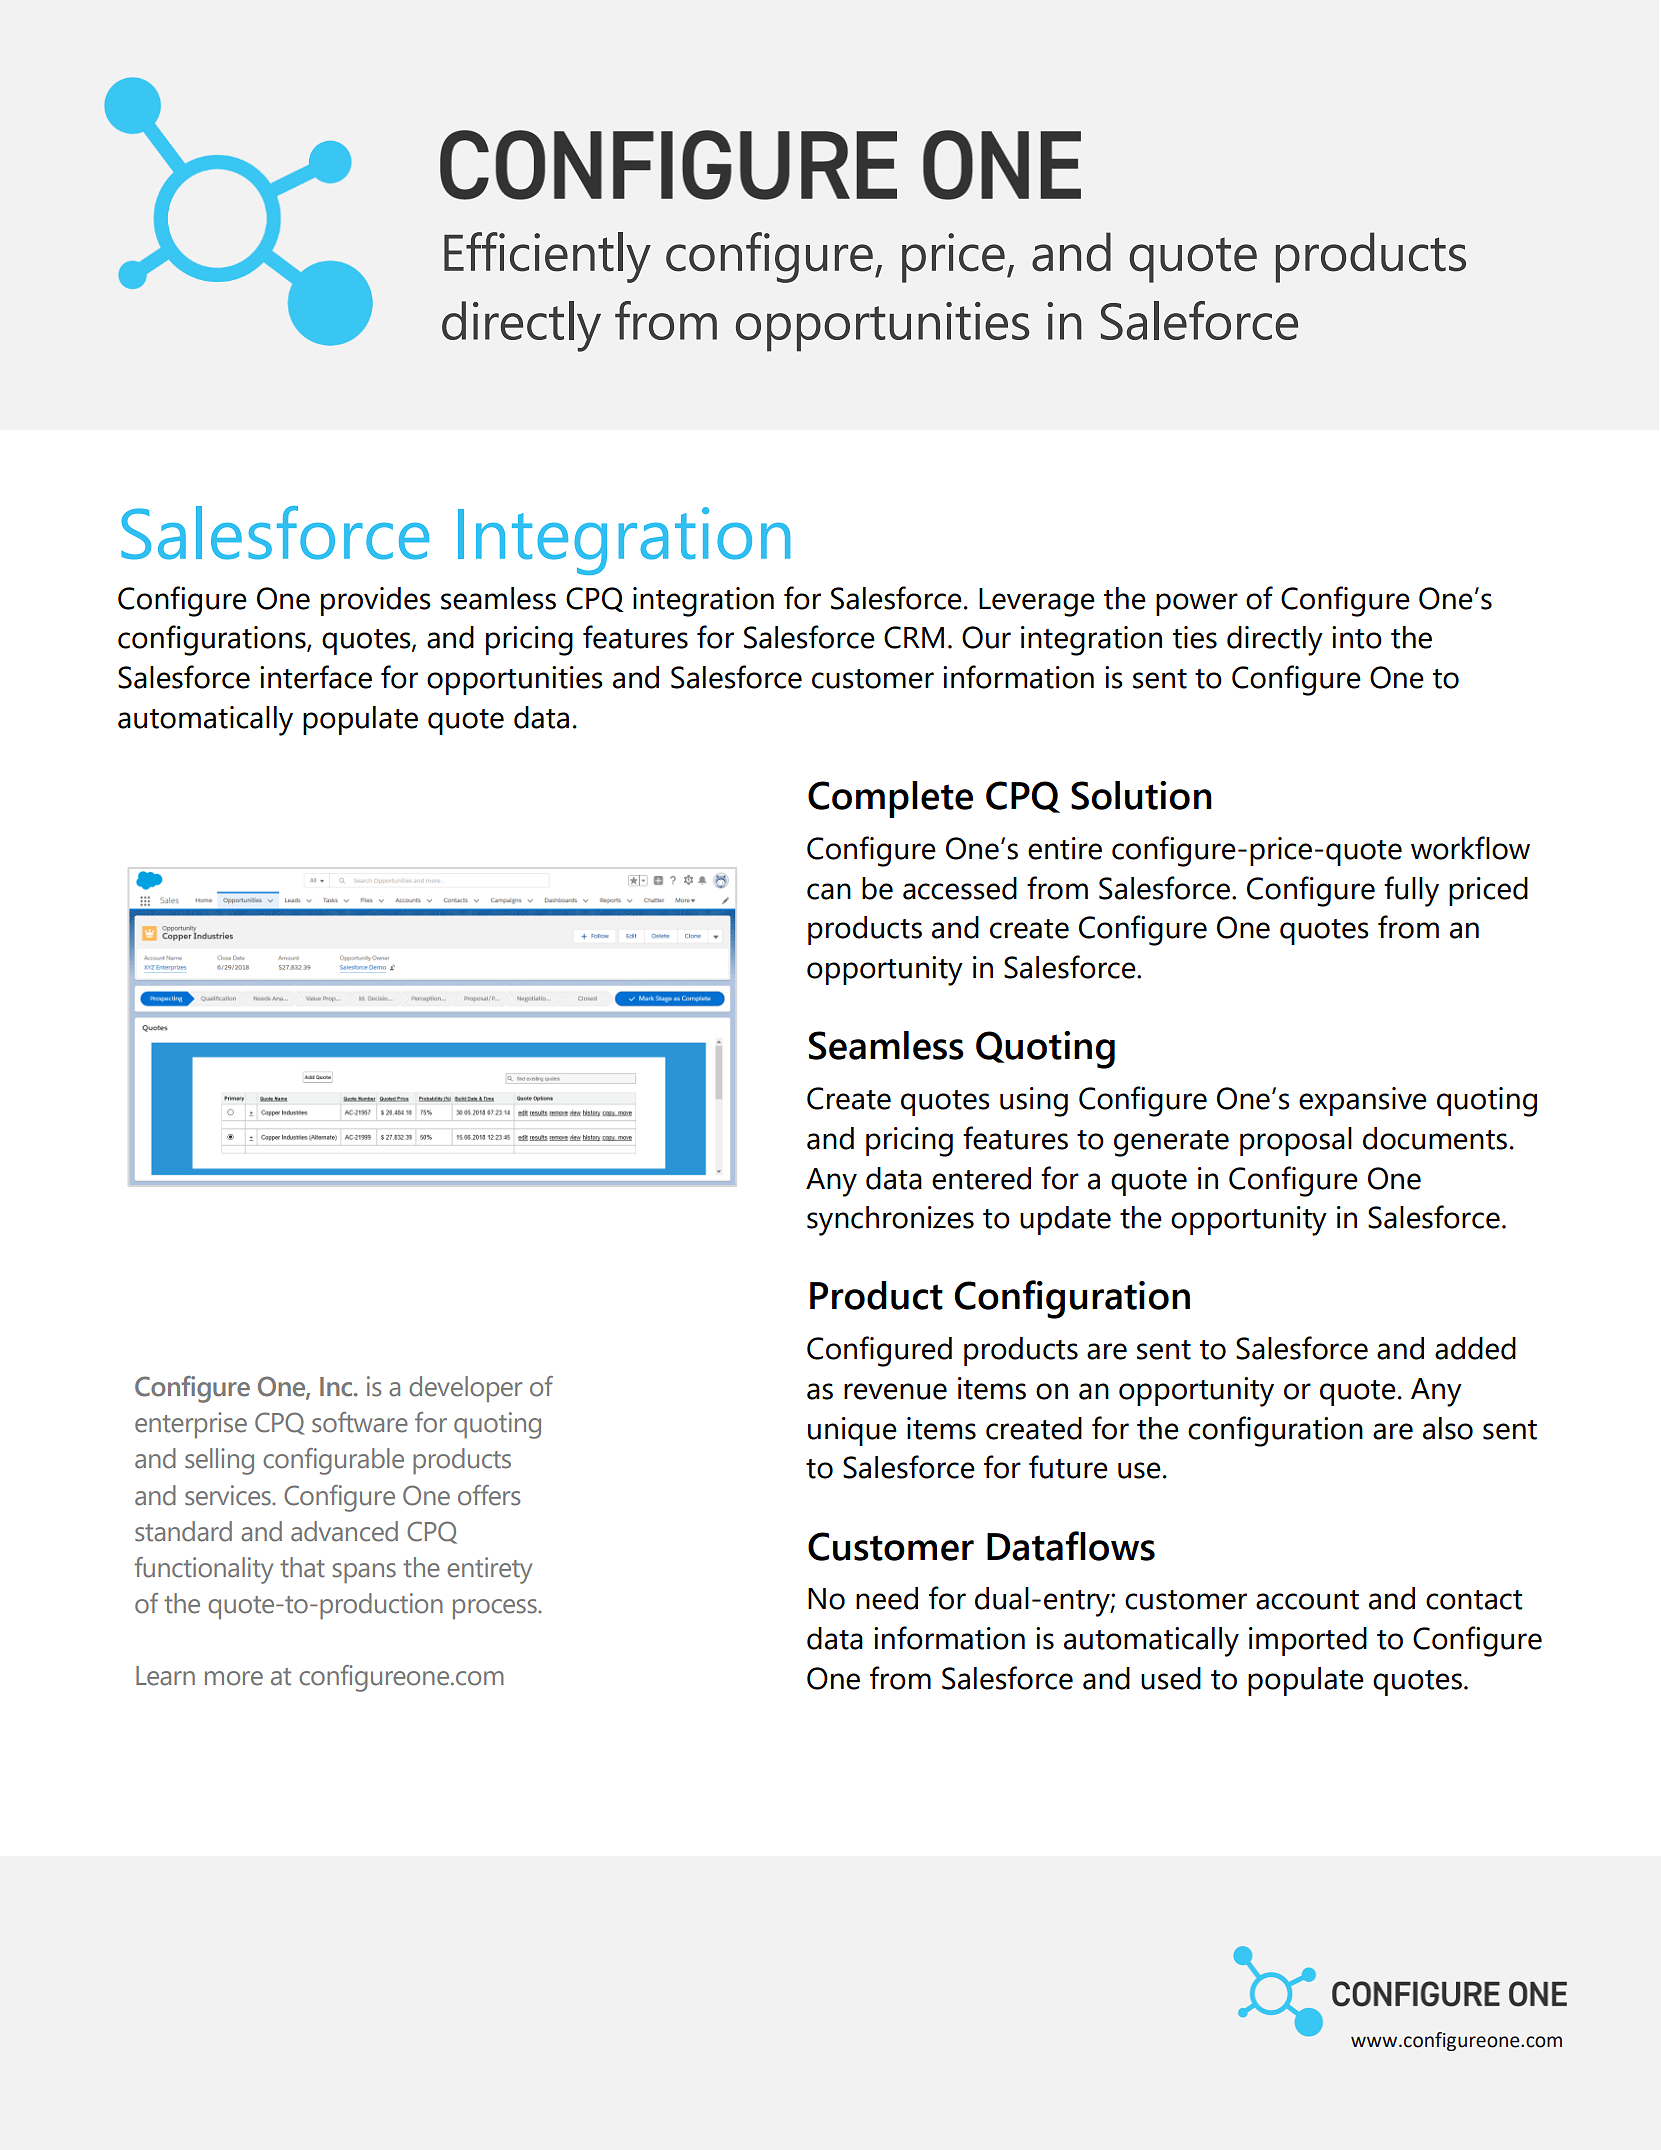  I want to click on accessed, so click(960, 888).
